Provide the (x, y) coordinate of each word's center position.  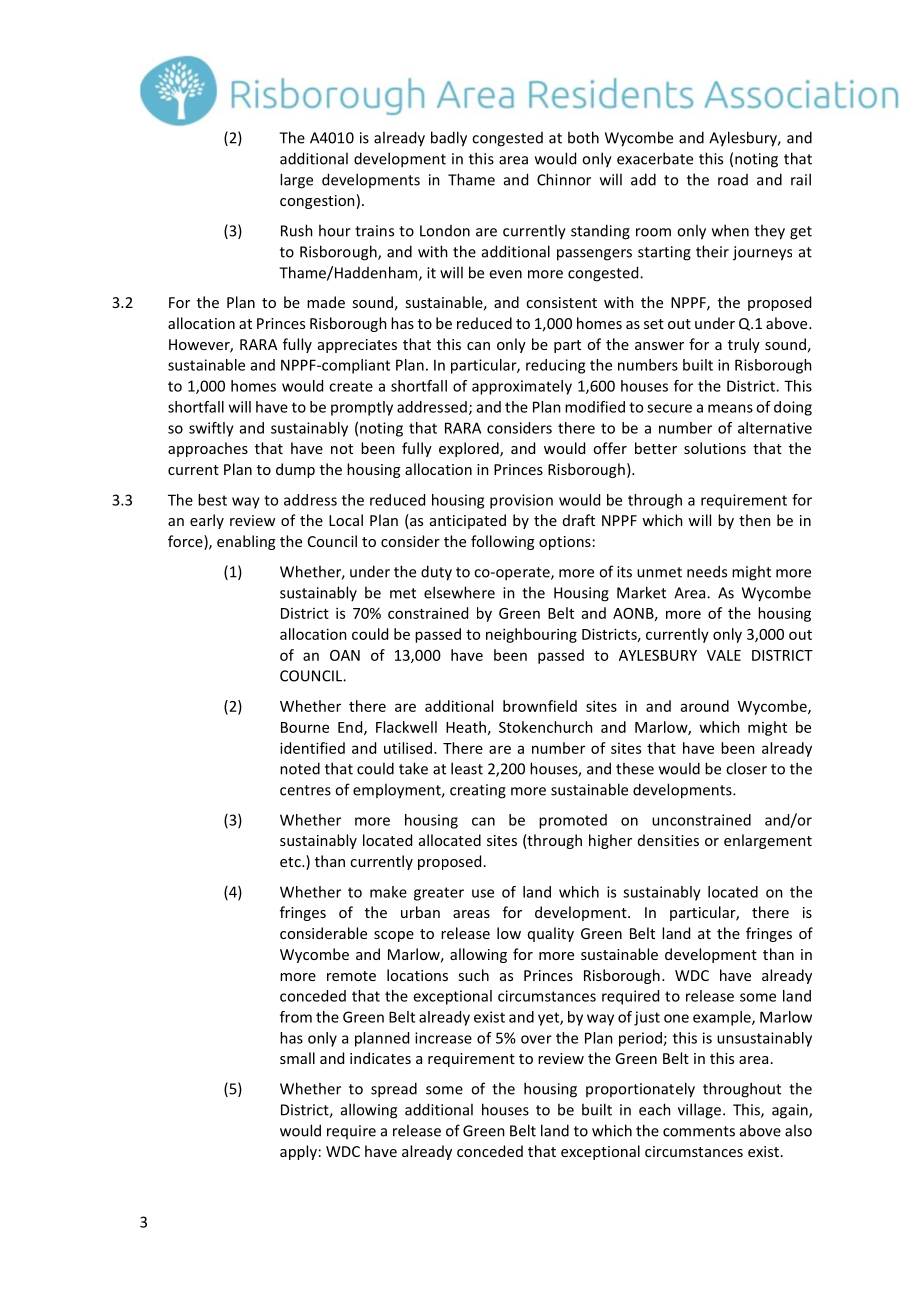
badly (449, 139)
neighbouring (531, 635)
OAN (345, 655)
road (733, 180)
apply (298, 1152)
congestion (317, 202)
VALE (724, 655)
